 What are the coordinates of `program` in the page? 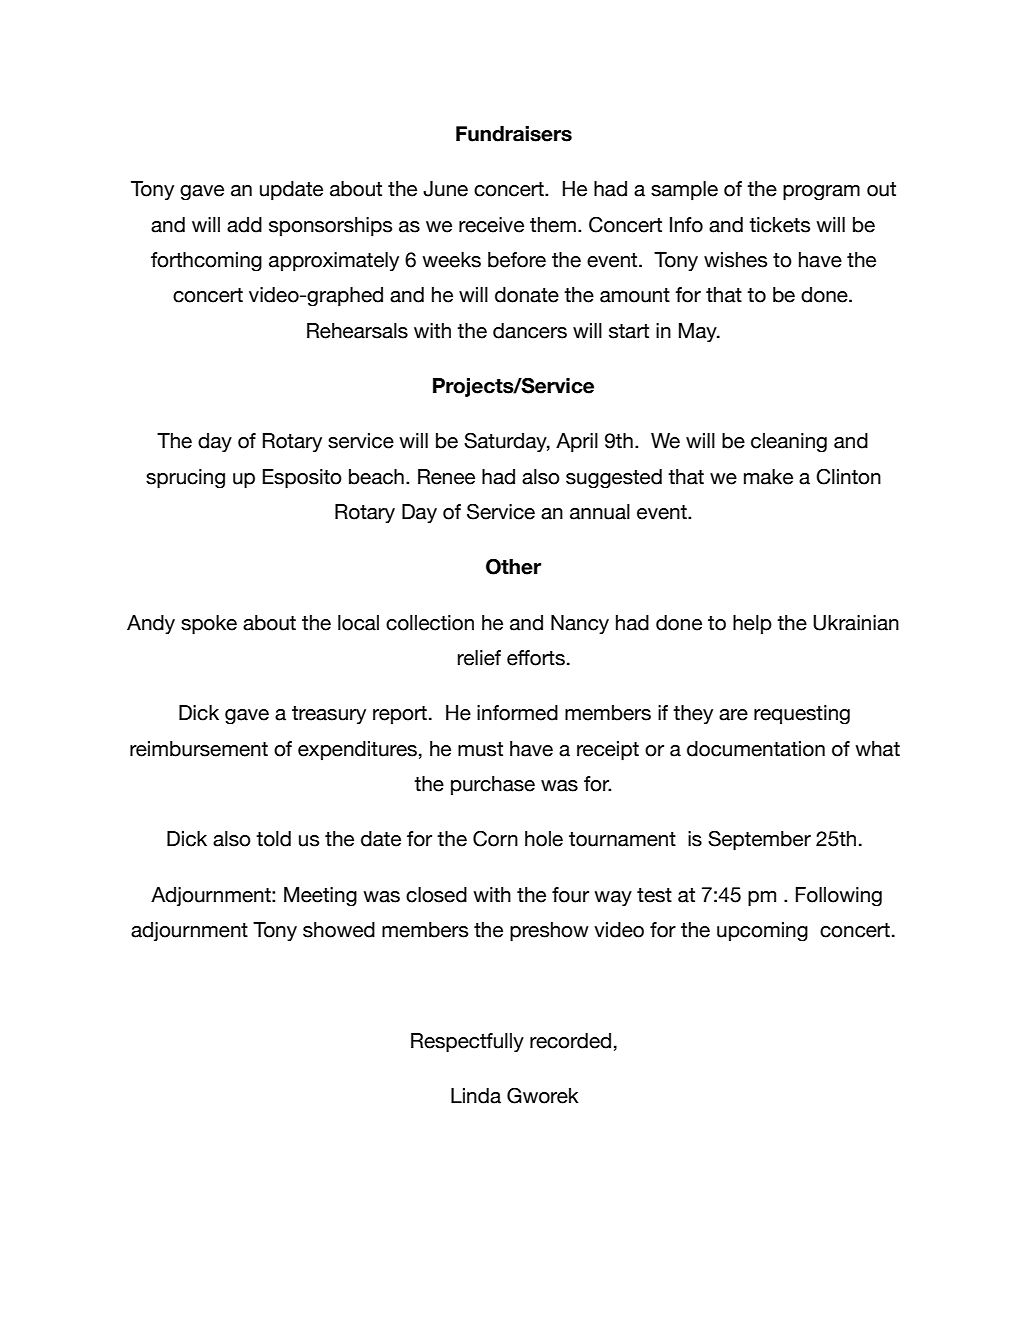 It's located at (821, 193).
